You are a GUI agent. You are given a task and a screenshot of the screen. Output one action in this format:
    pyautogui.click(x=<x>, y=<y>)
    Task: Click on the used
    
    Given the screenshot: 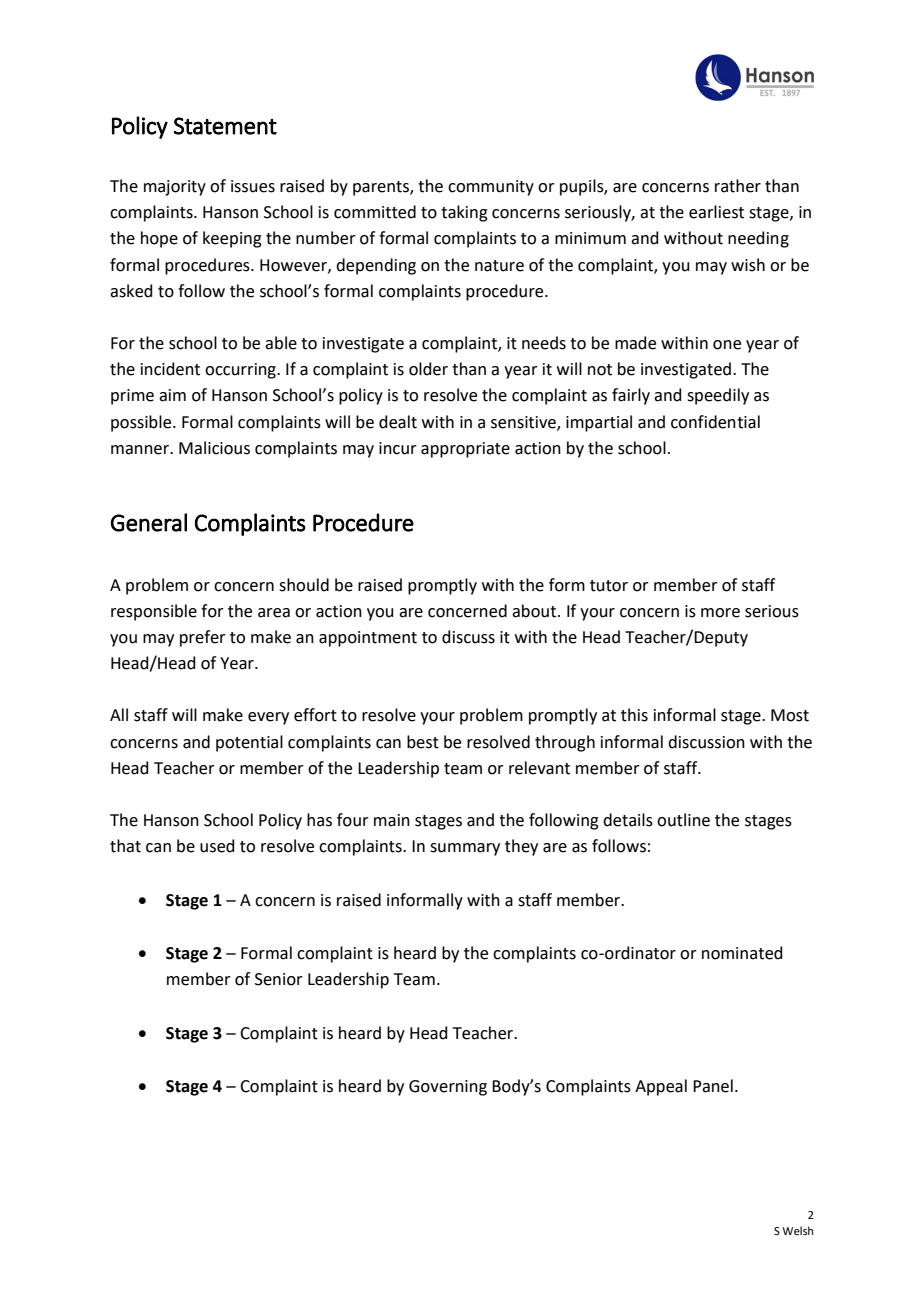 What is the action you would take?
    pyautogui.click(x=217, y=846)
